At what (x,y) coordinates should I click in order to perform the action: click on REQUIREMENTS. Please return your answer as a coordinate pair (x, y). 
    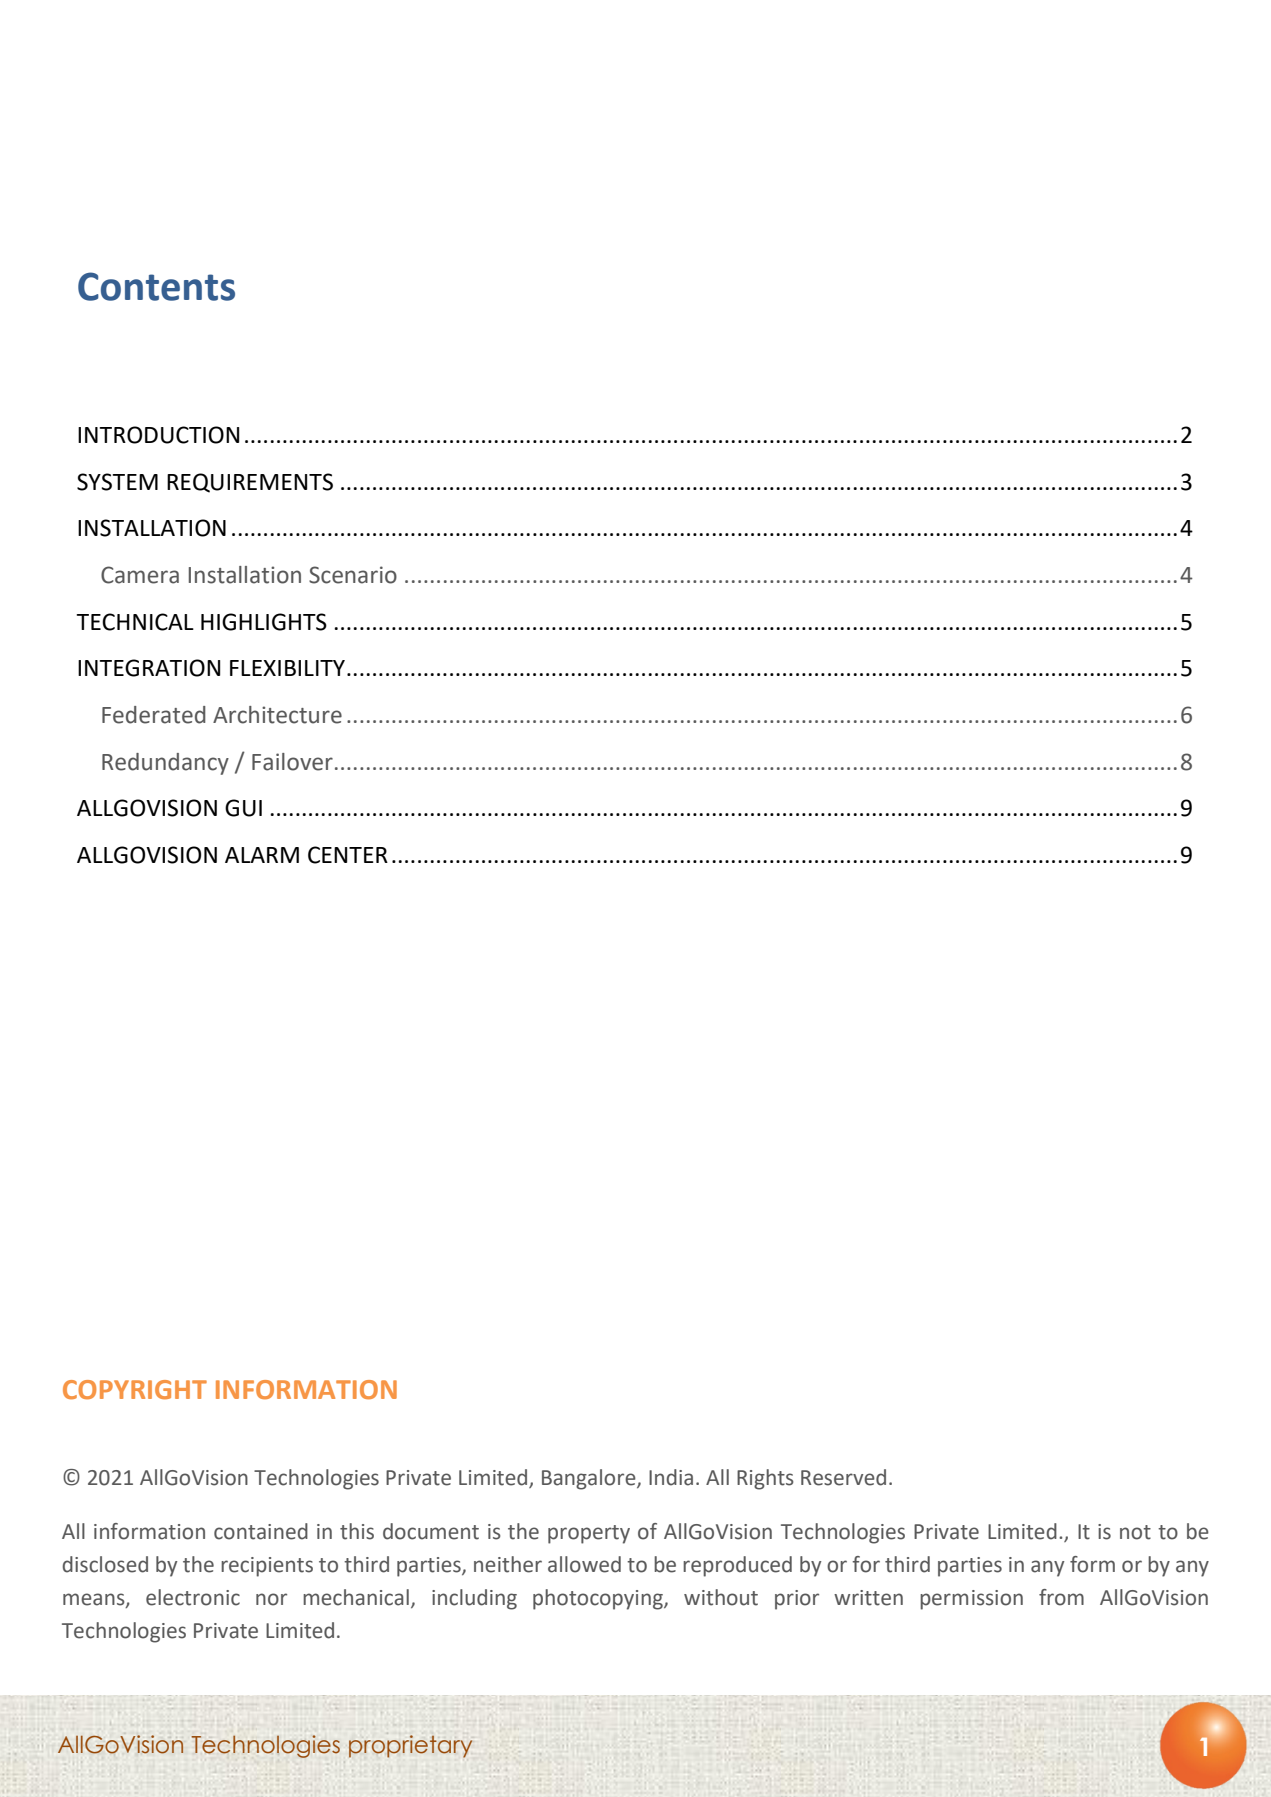
    Looking at the image, I should click on (250, 483).
